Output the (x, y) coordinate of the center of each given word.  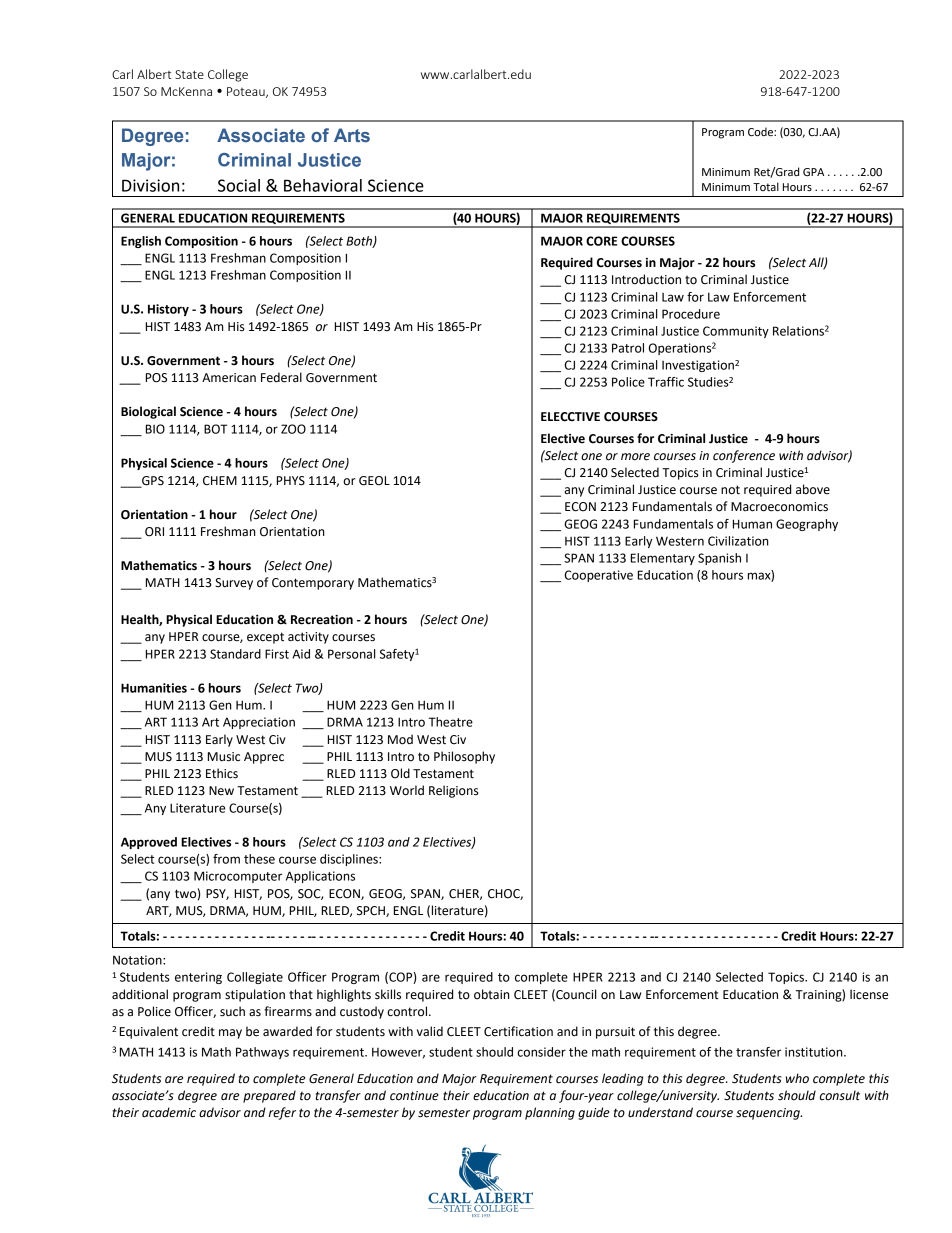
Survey (234, 584)
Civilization (738, 541)
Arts (352, 135)
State (189, 74)
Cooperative (599, 576)
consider (541, 1052)
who (797, 1078)
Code (761, 132)
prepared (269, 1096)
